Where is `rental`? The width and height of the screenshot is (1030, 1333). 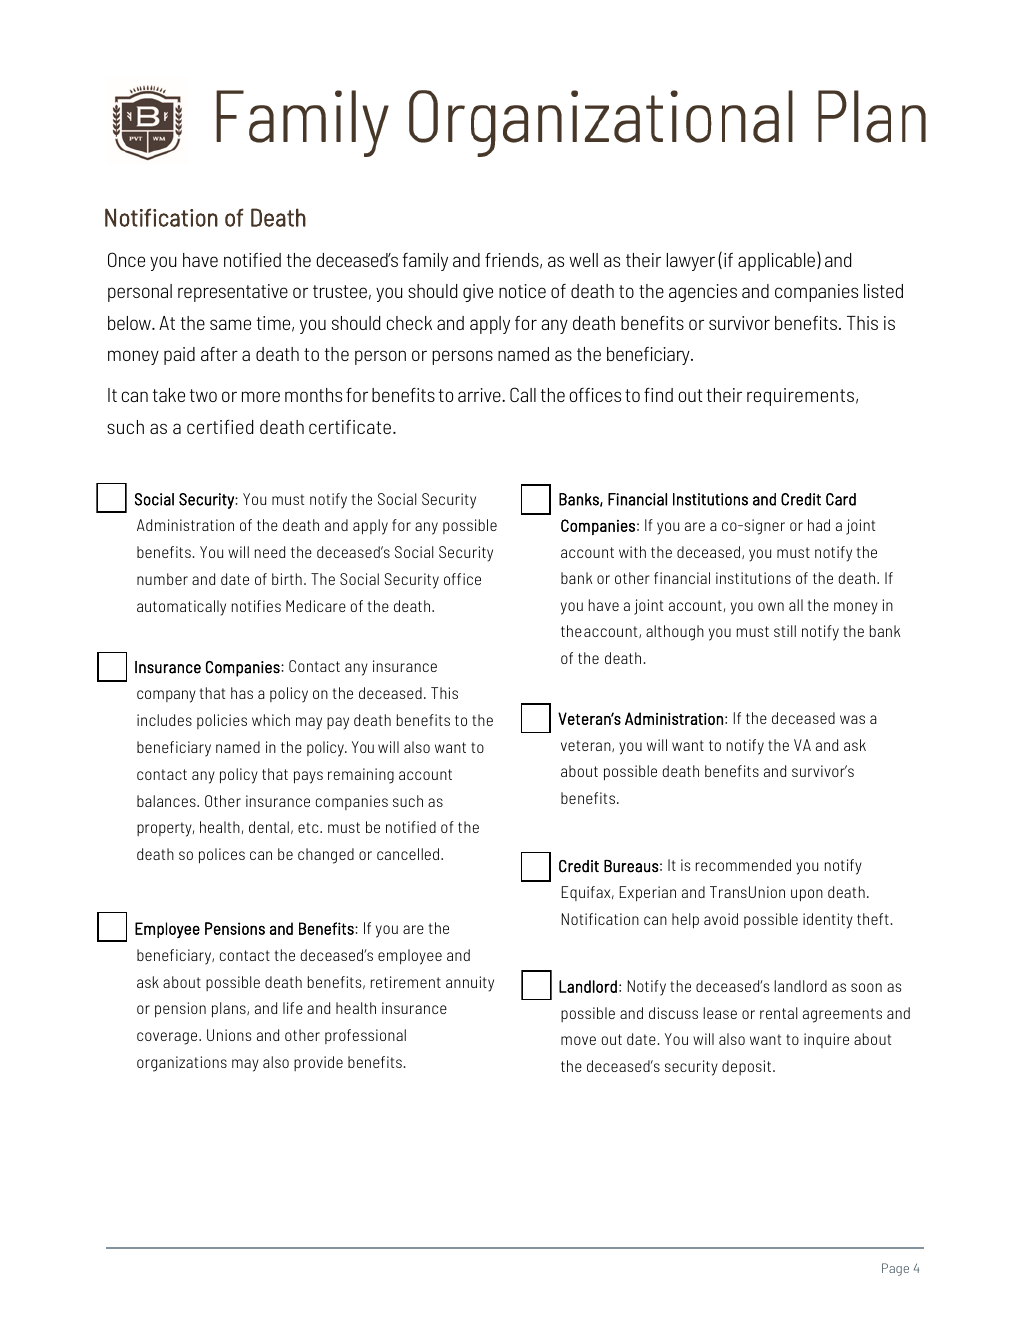
rental is located at coordinates (778, 1013).
